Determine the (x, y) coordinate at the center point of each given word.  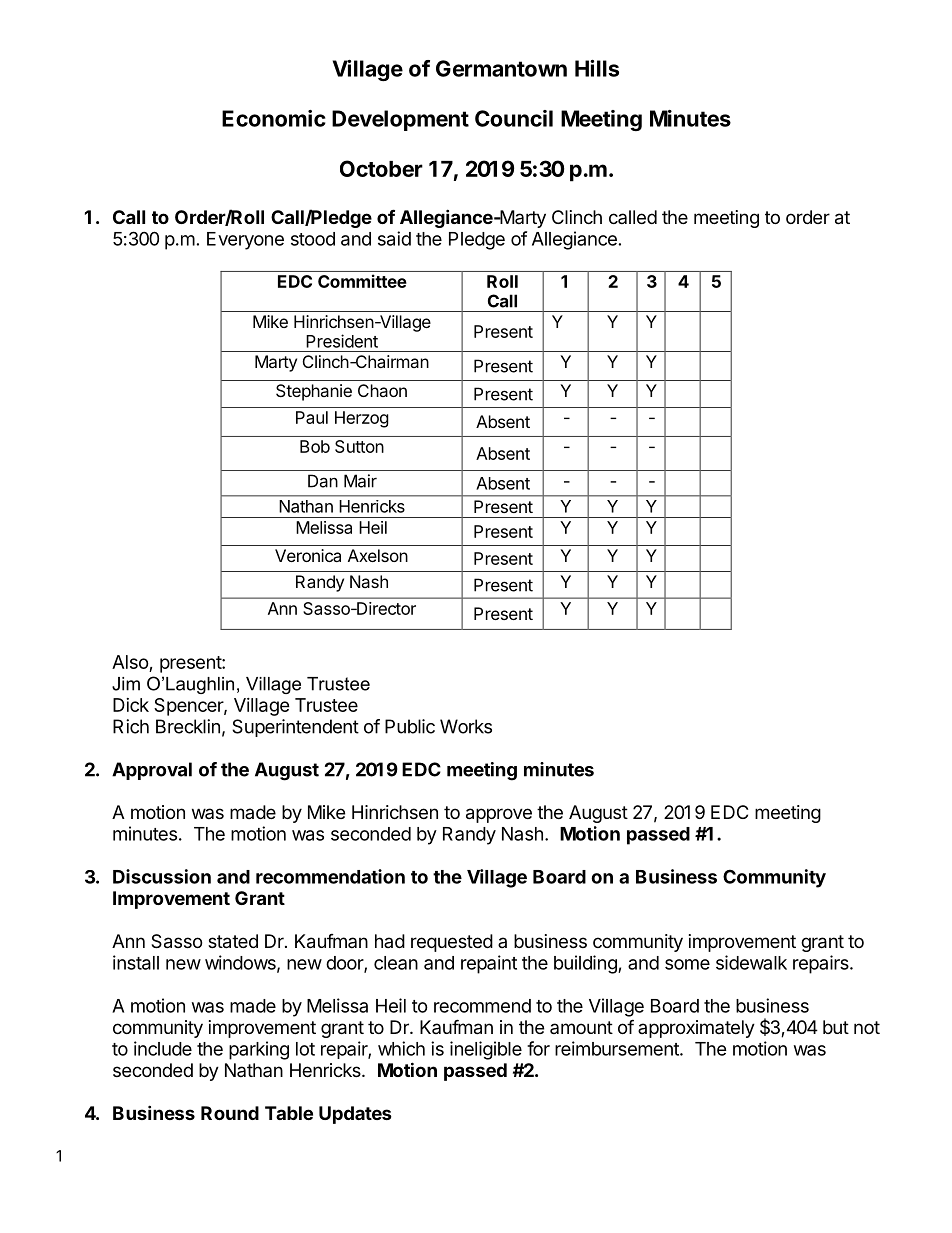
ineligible (486, 1050)
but (836, 1027)
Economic (274, 118)
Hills (597, 68)
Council (514, 118)
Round (230, 1113)
